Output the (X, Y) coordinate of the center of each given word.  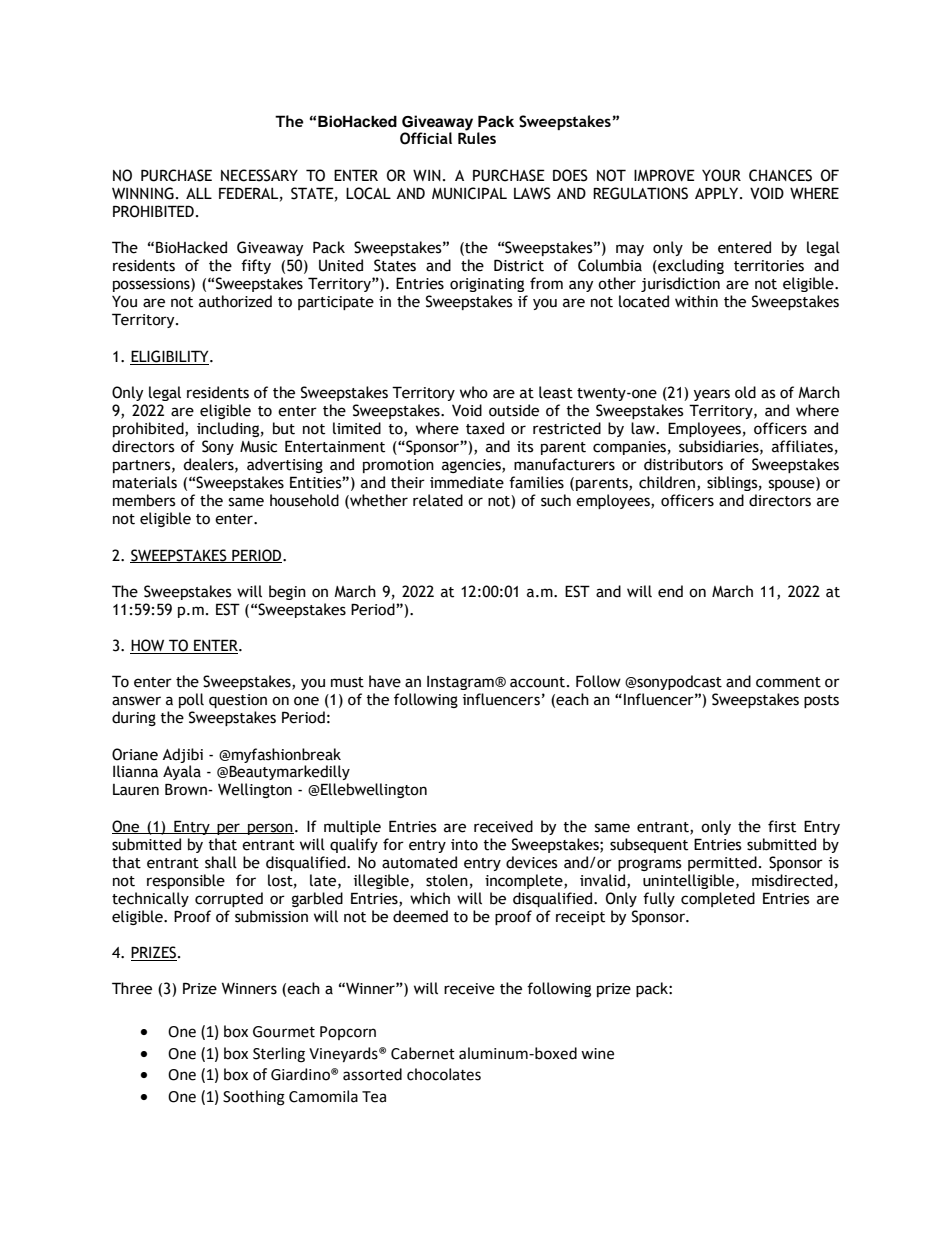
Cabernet (423, 1053)
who (474, 392)
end (670, 591)
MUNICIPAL (469, 193)
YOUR (721, 175)
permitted (722, 863)
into (464, 845)
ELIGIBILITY (171, 356)
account (537, 682)
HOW (148, 646)
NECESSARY (259, 175)
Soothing (254, 1098)
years (712, 395)
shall (221, 862)
